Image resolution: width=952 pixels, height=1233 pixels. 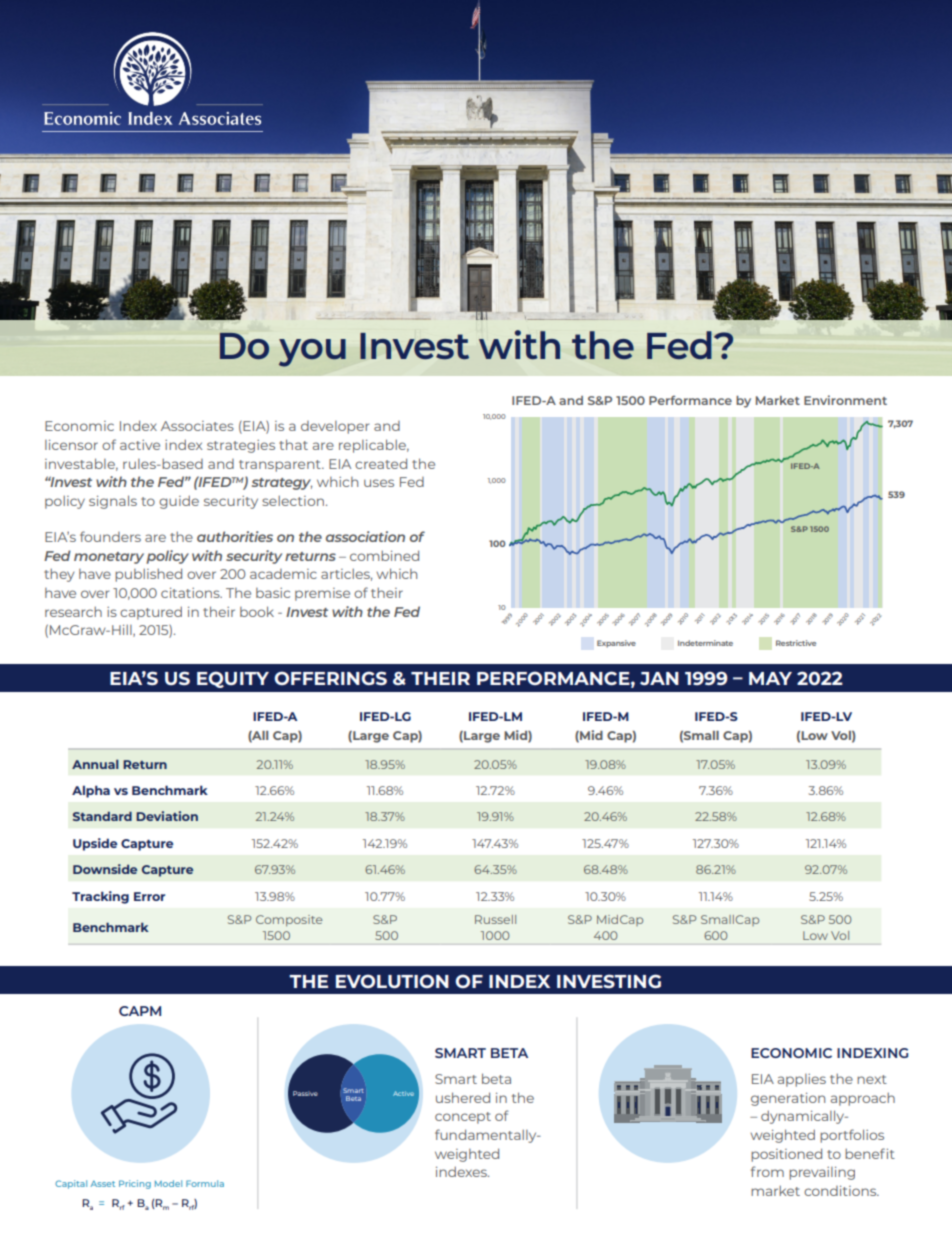 I want to click on citations, so click(x=191, y=593).
